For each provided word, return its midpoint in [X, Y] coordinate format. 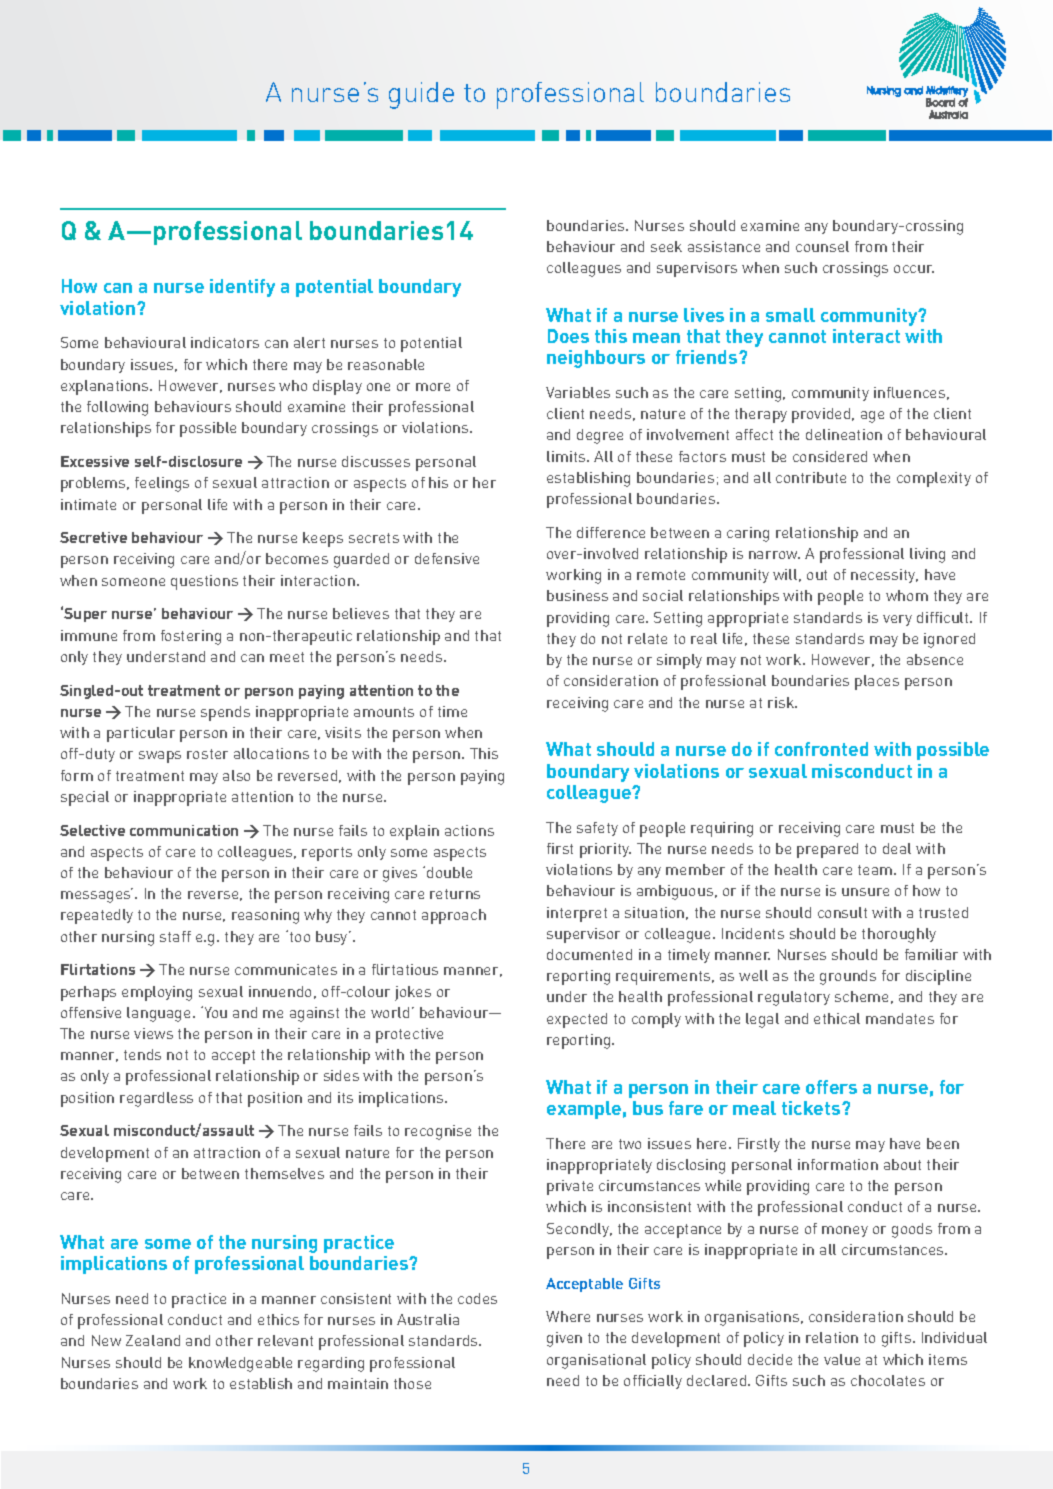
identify [242, 288]
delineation [844, 434]
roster [207, 754]
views [153, 1033]
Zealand [153, 1340]
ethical [837, 1018]
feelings [162, 484]
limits [567, 456]
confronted [821, 749]
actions [469, 830]
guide [421, 95]
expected [577, 1020]
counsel [822, 246]
